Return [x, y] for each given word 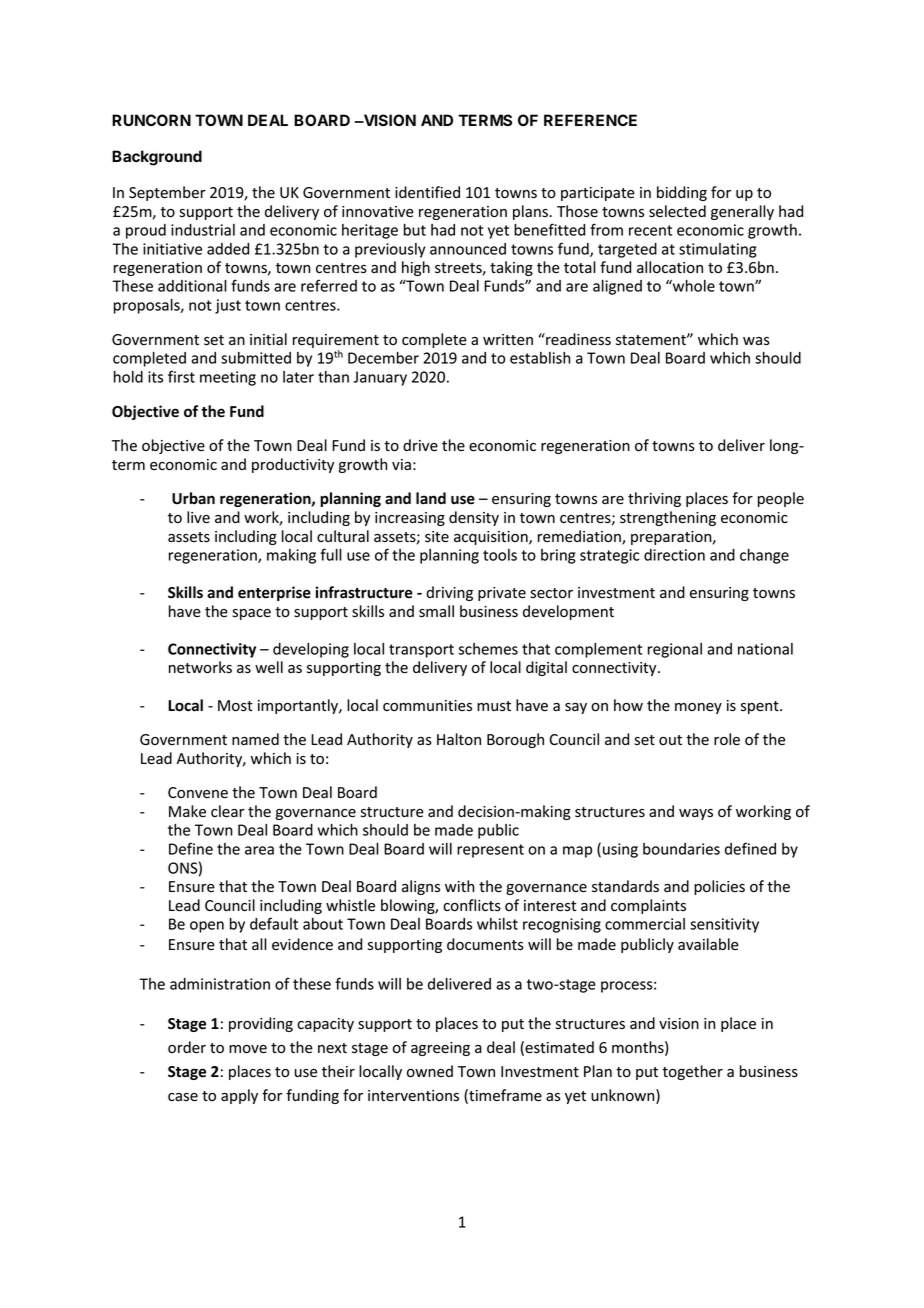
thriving [654, 499]
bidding [682, 193]
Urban [193, 498]
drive [420, 445]
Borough [515, 740]
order [187, 1047]
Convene [198, 793]
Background [157, 158]
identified [427, 192]
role [727, 739]
